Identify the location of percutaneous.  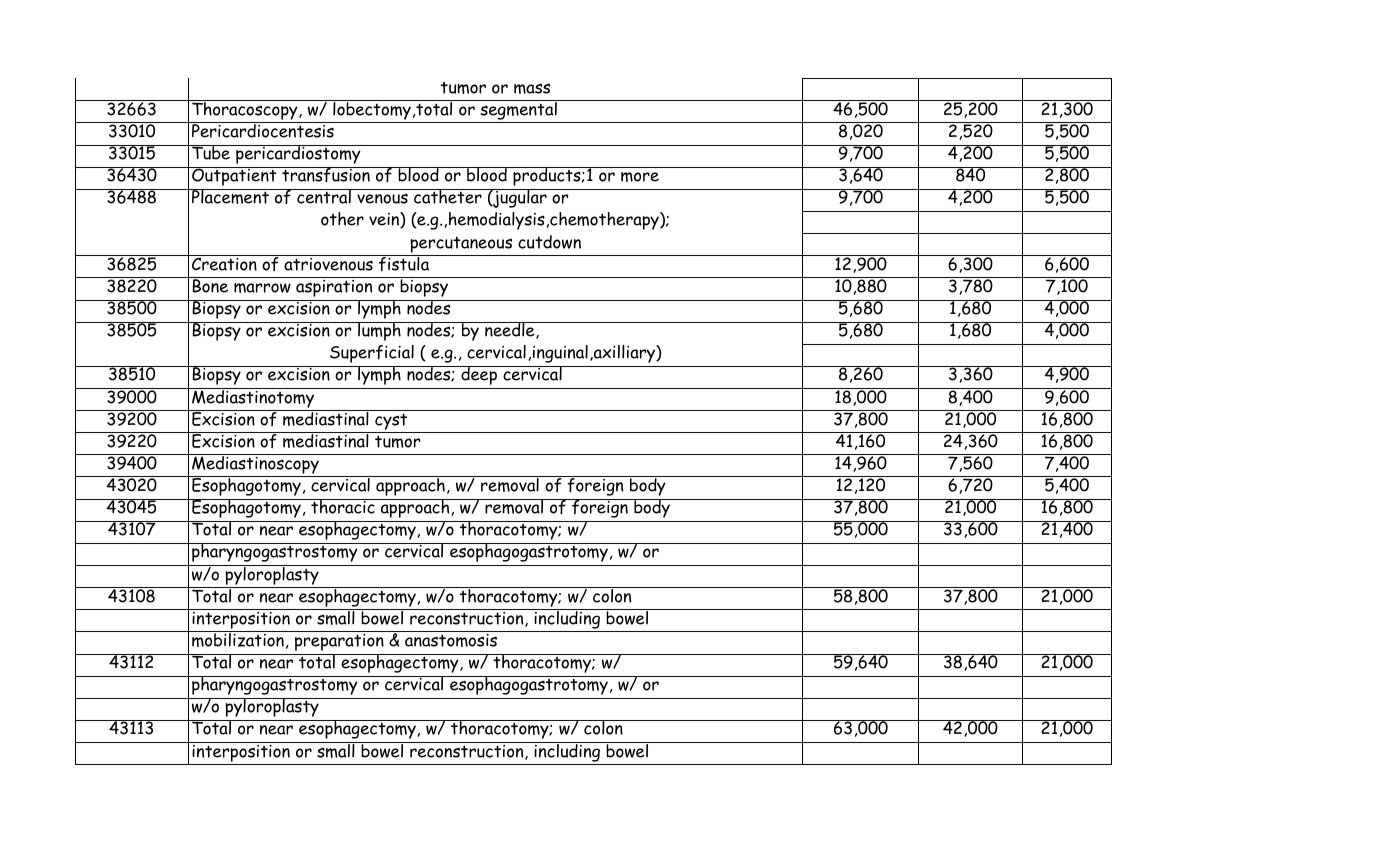
(461, 244).
